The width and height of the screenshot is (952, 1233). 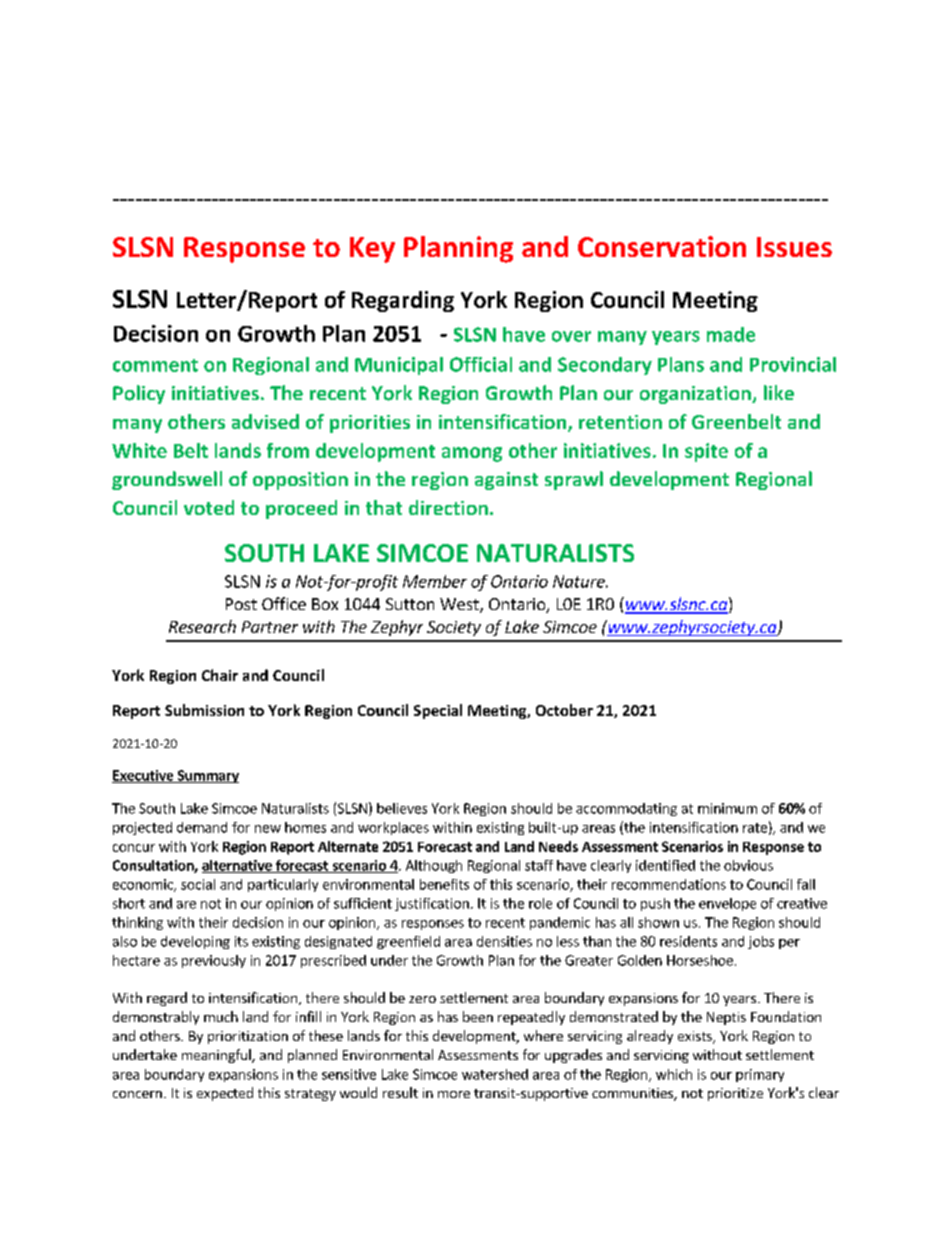 I want to click on watershed, so click(x=495, y=1074).
